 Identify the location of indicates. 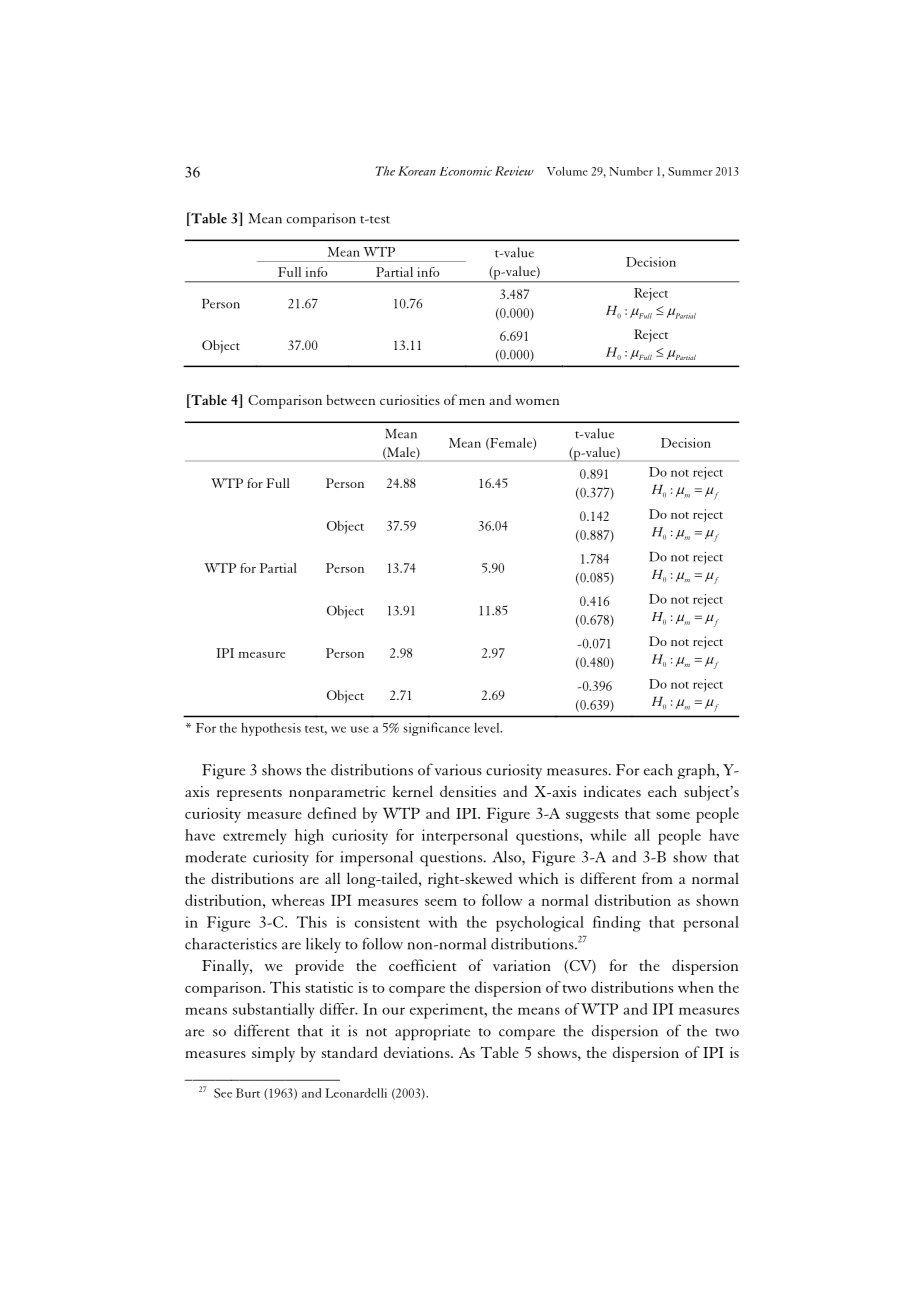
(612, 791).
